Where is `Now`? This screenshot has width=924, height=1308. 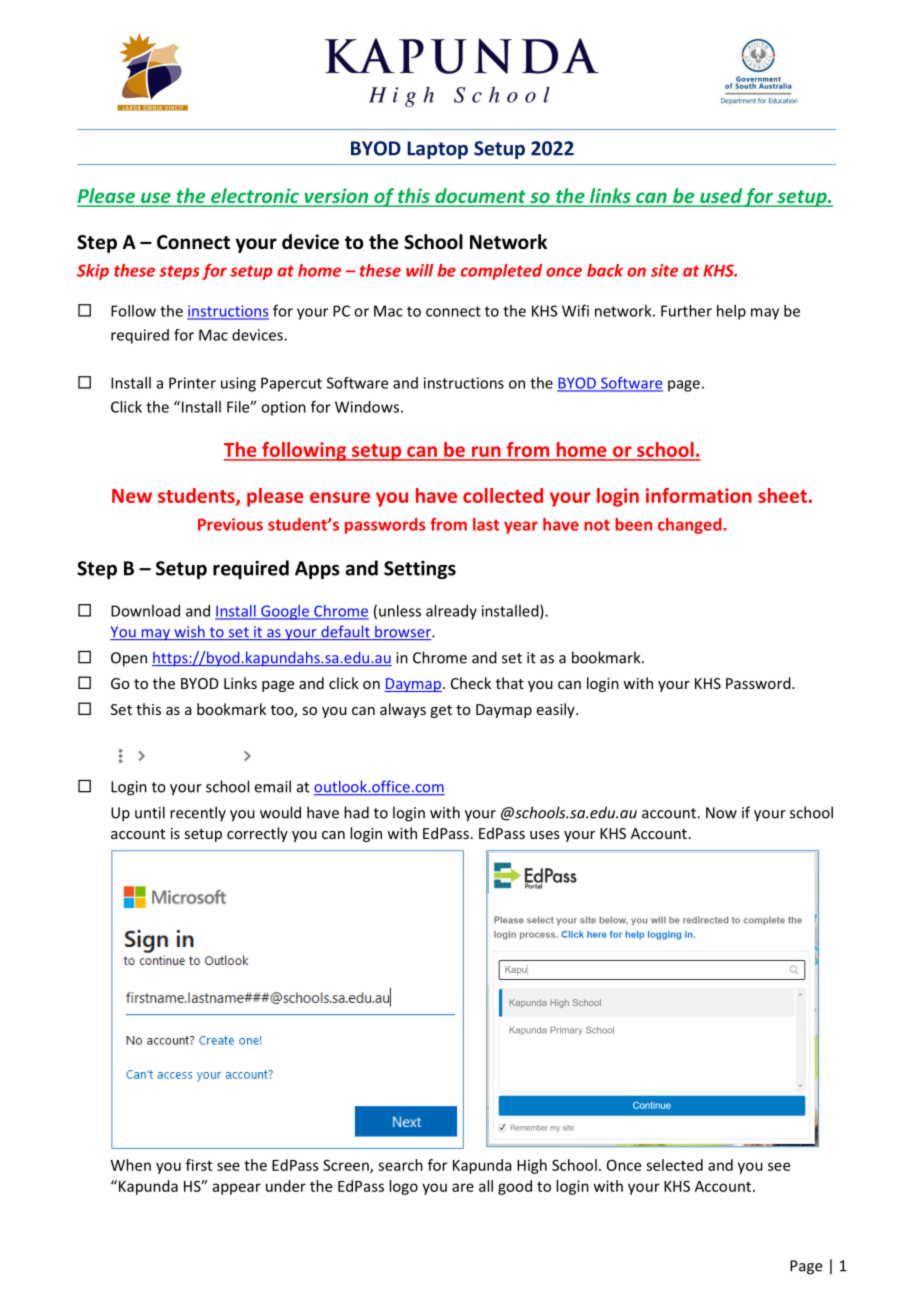 Now is located at coordinates (721, 813).
